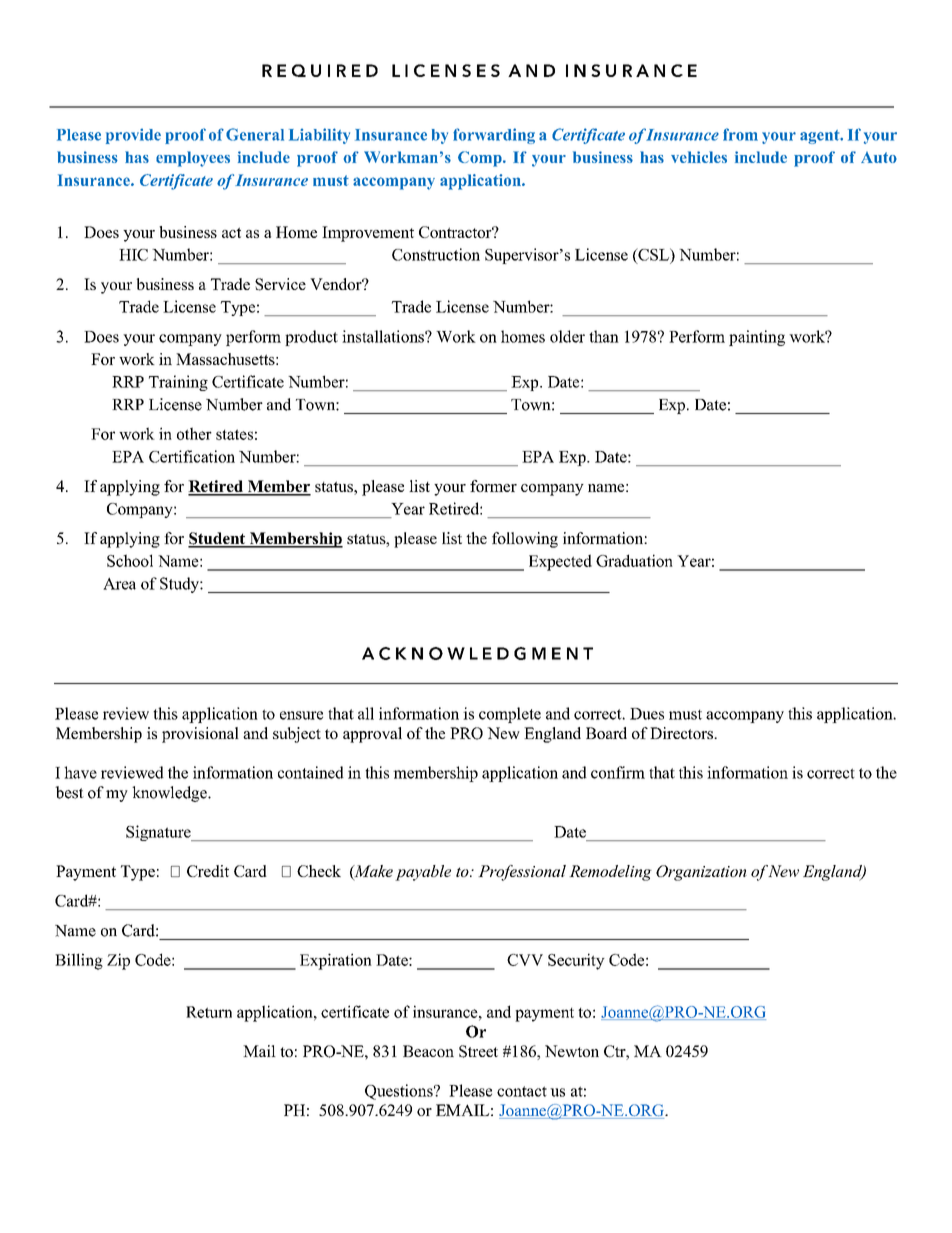 Image resolution: width=952 pixels, height=1233 pixels. Describe the element at coordinates (209, 1012) in the image. I see `Return` at that location.
